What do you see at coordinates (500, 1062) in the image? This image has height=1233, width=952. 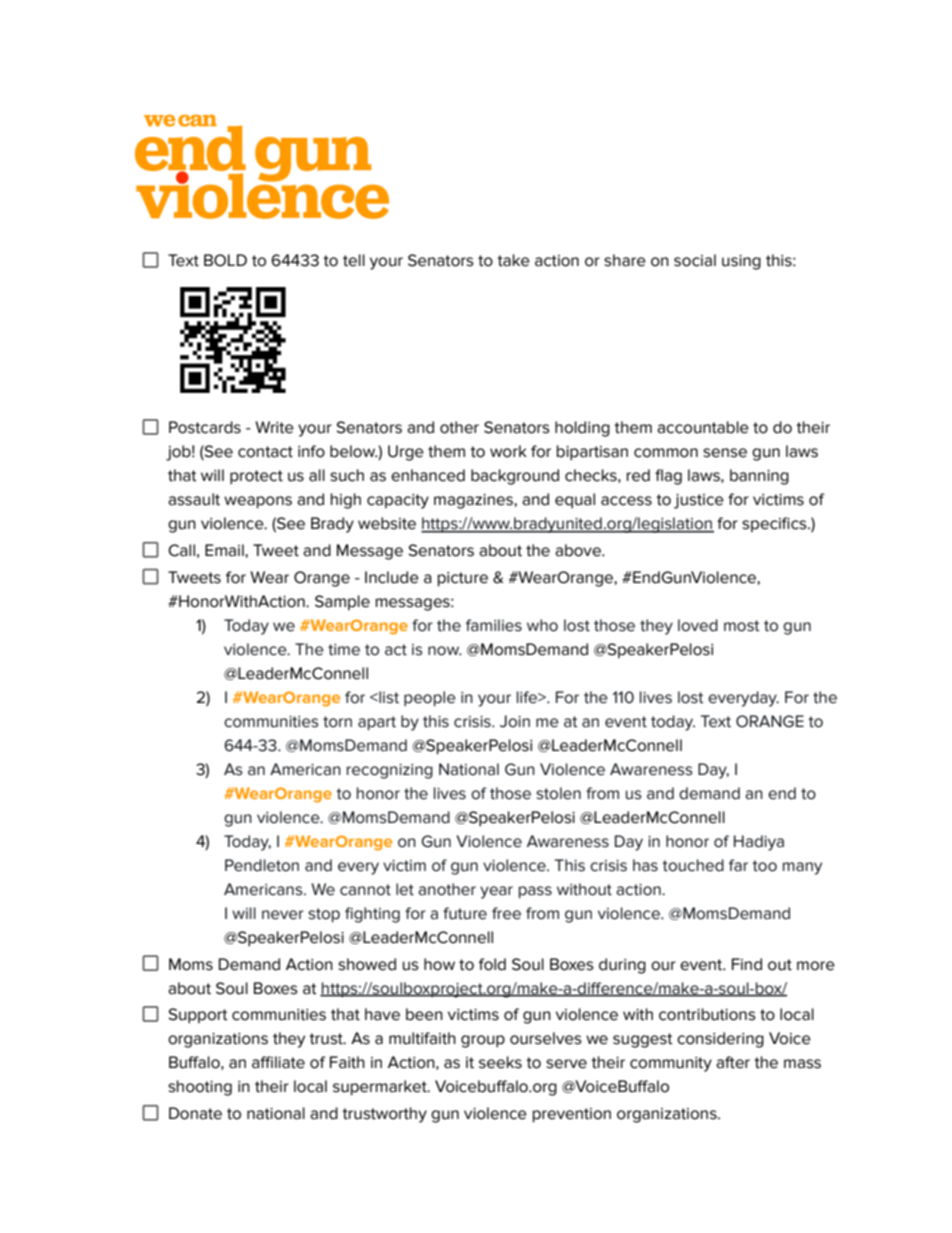 I see `seeks` at bounding box center [500, 1062].
